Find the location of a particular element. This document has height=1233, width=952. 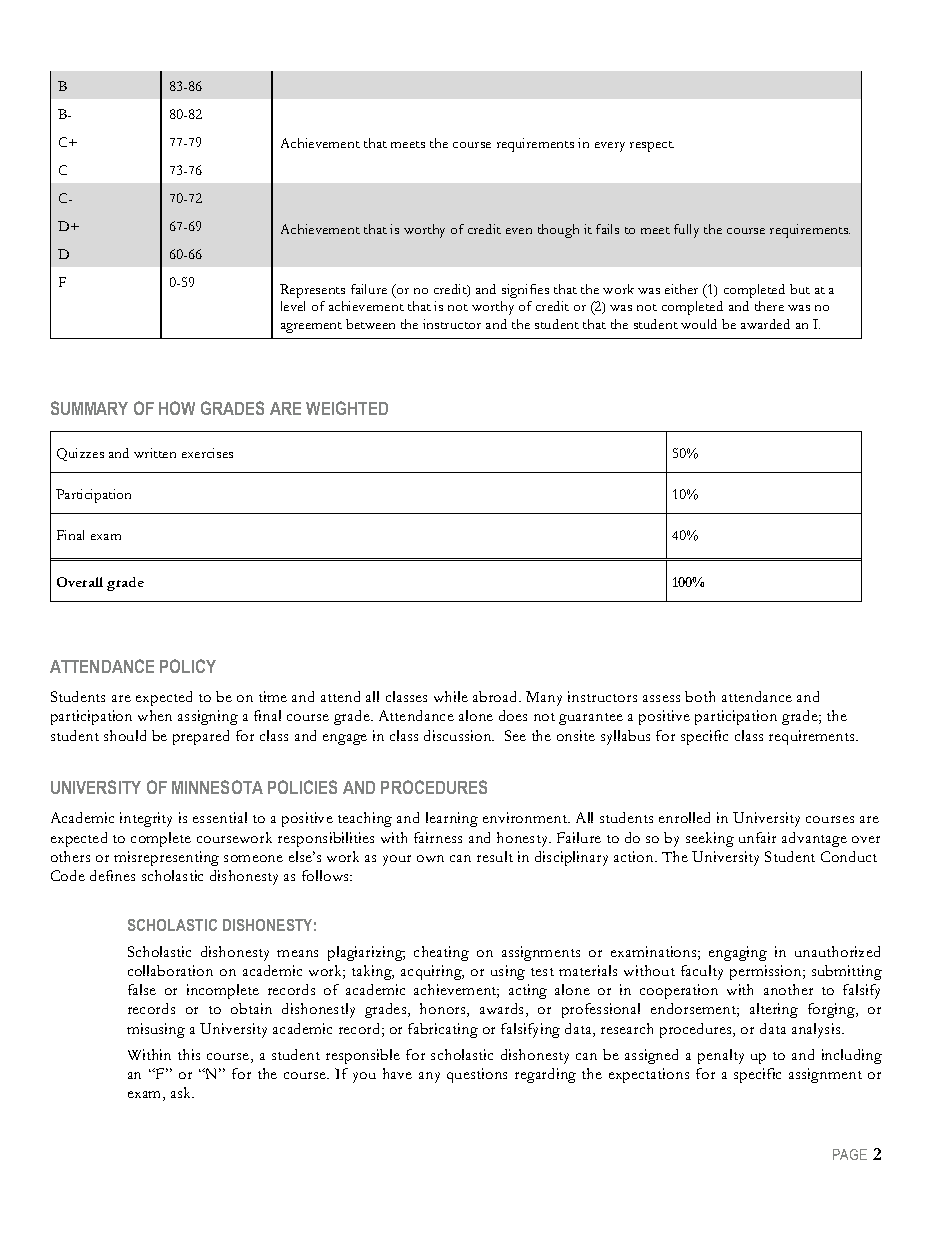

while is located at coordinates (451, 696).
